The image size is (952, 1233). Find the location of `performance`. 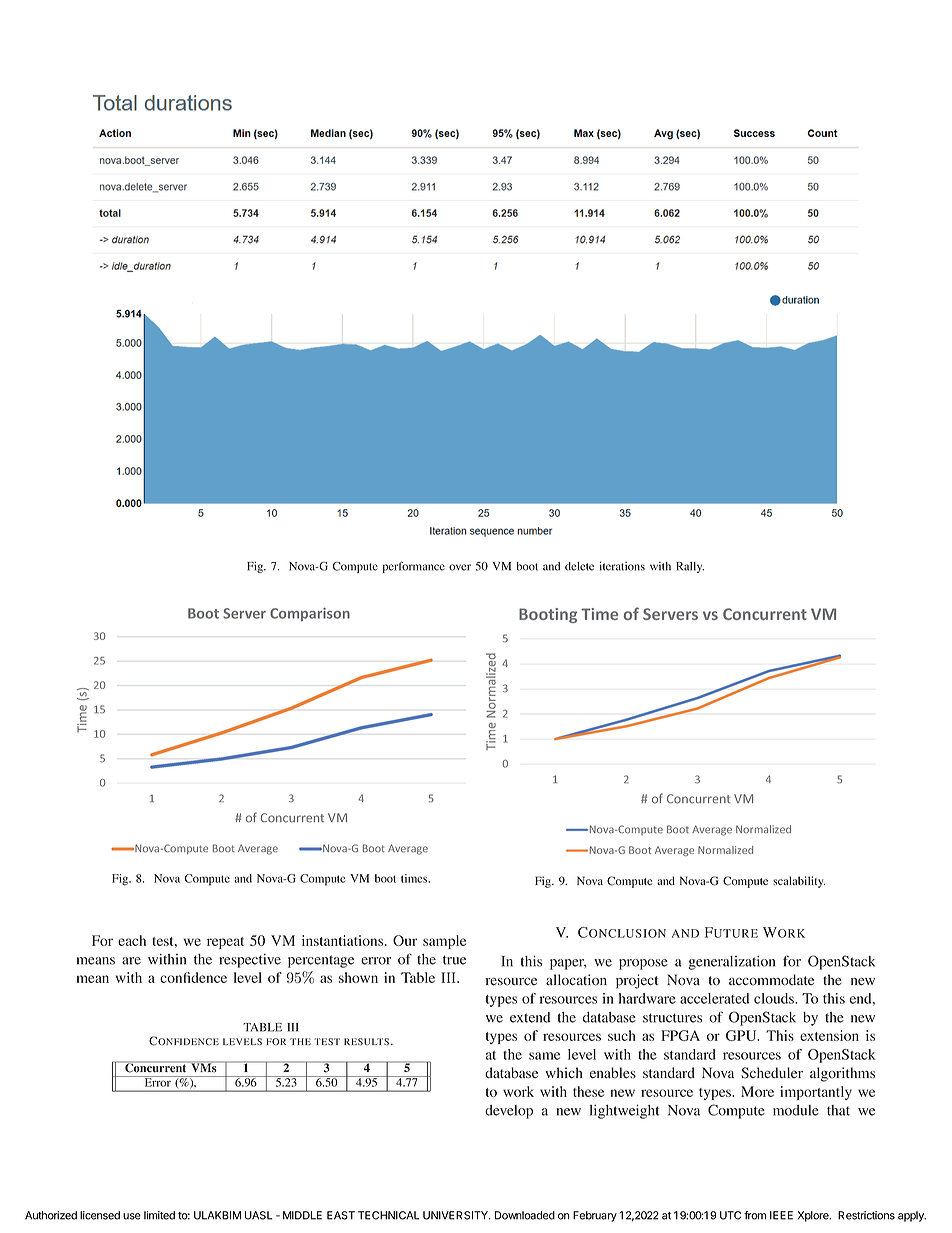

performance is located at coordinates (414, 567).
